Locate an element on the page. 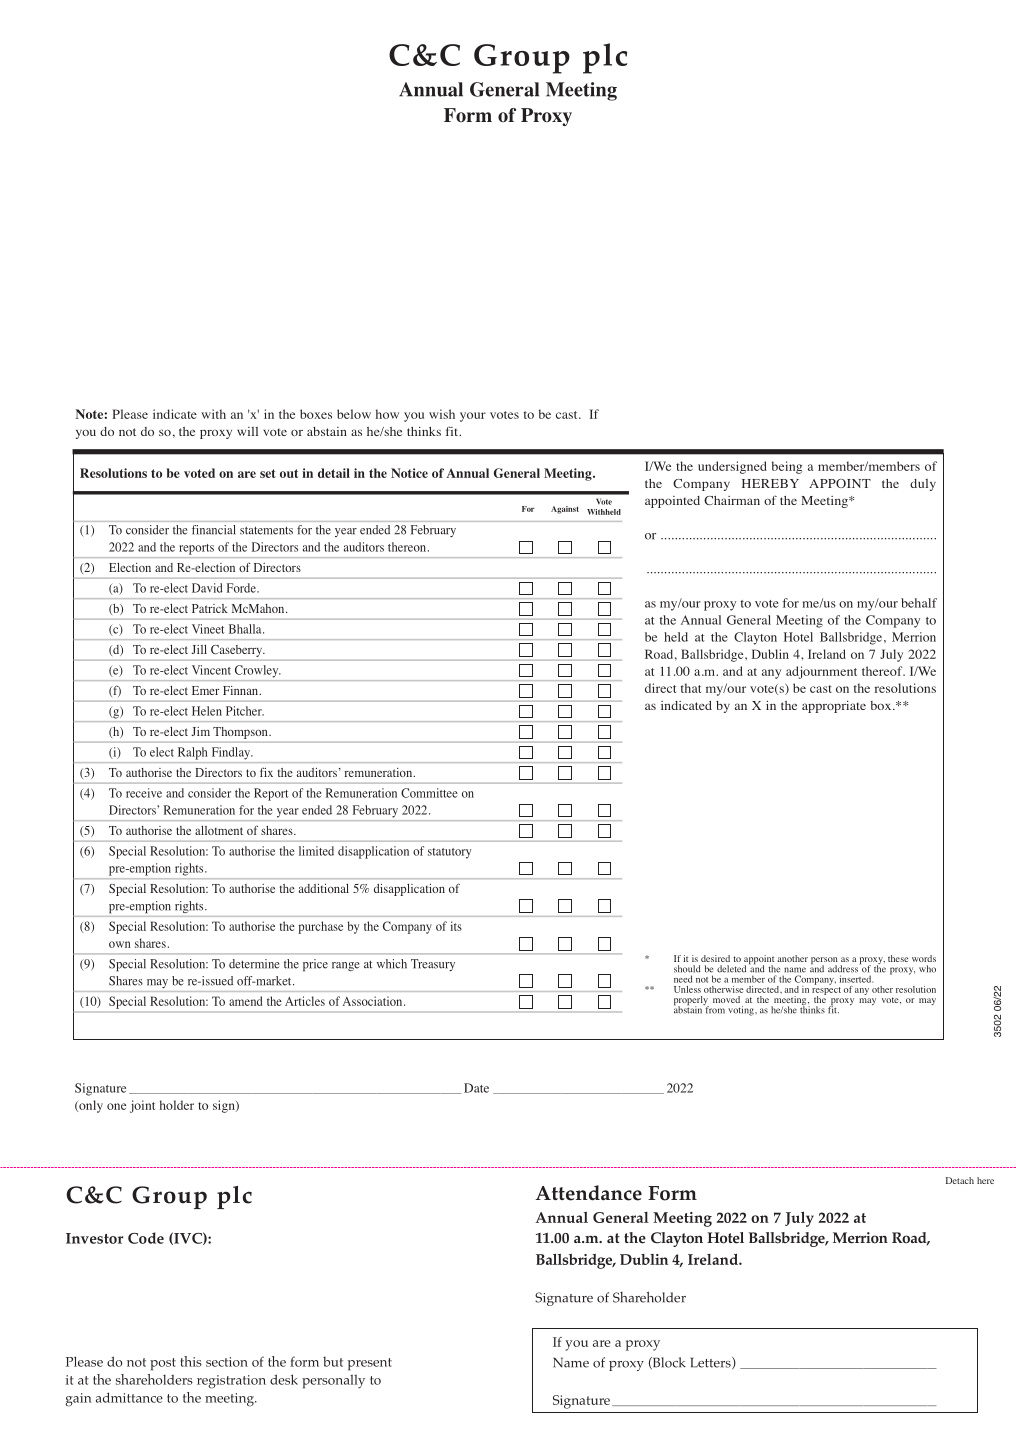  joint is located at coordinates (142, 1106).
